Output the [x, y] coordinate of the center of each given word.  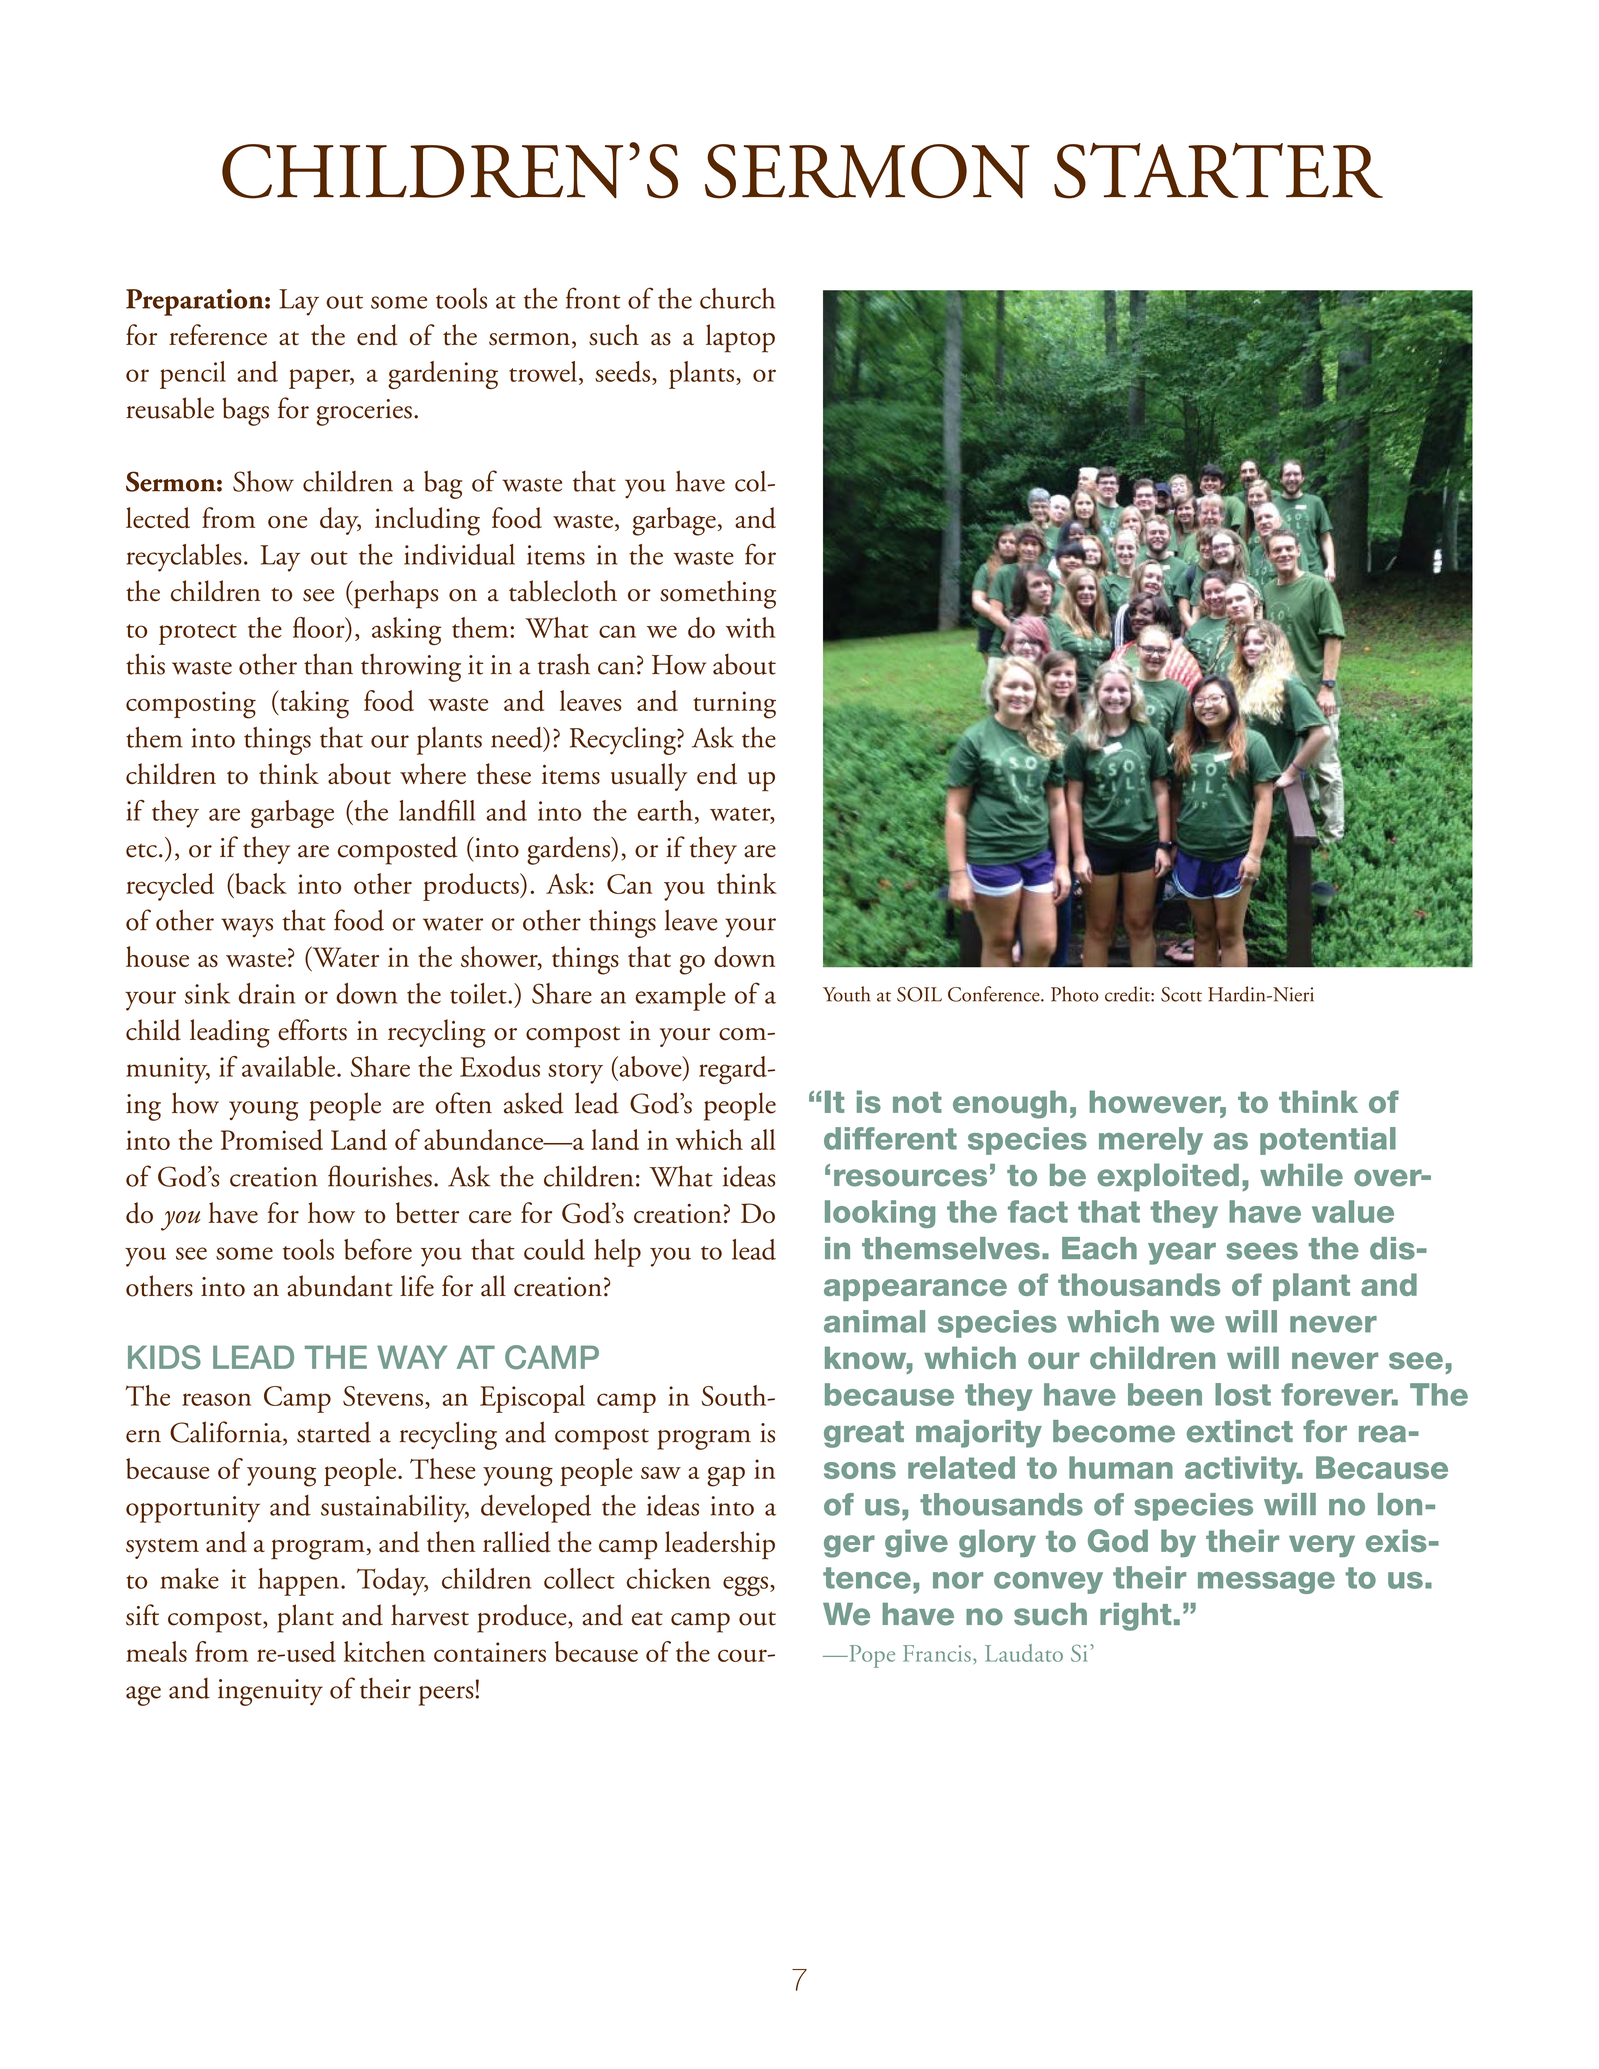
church [737, 298]
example [680, 997]
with [750, 627]
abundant [340, 1286]
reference [218, 335]
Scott [1181, 994]
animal [874, 1321]
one [287, 522]
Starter [1218, 170]
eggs [745, 1586]
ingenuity [270, 1692]
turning [734, 705]
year [1182, 1253]
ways [247, 927]
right [1135, 1617]
